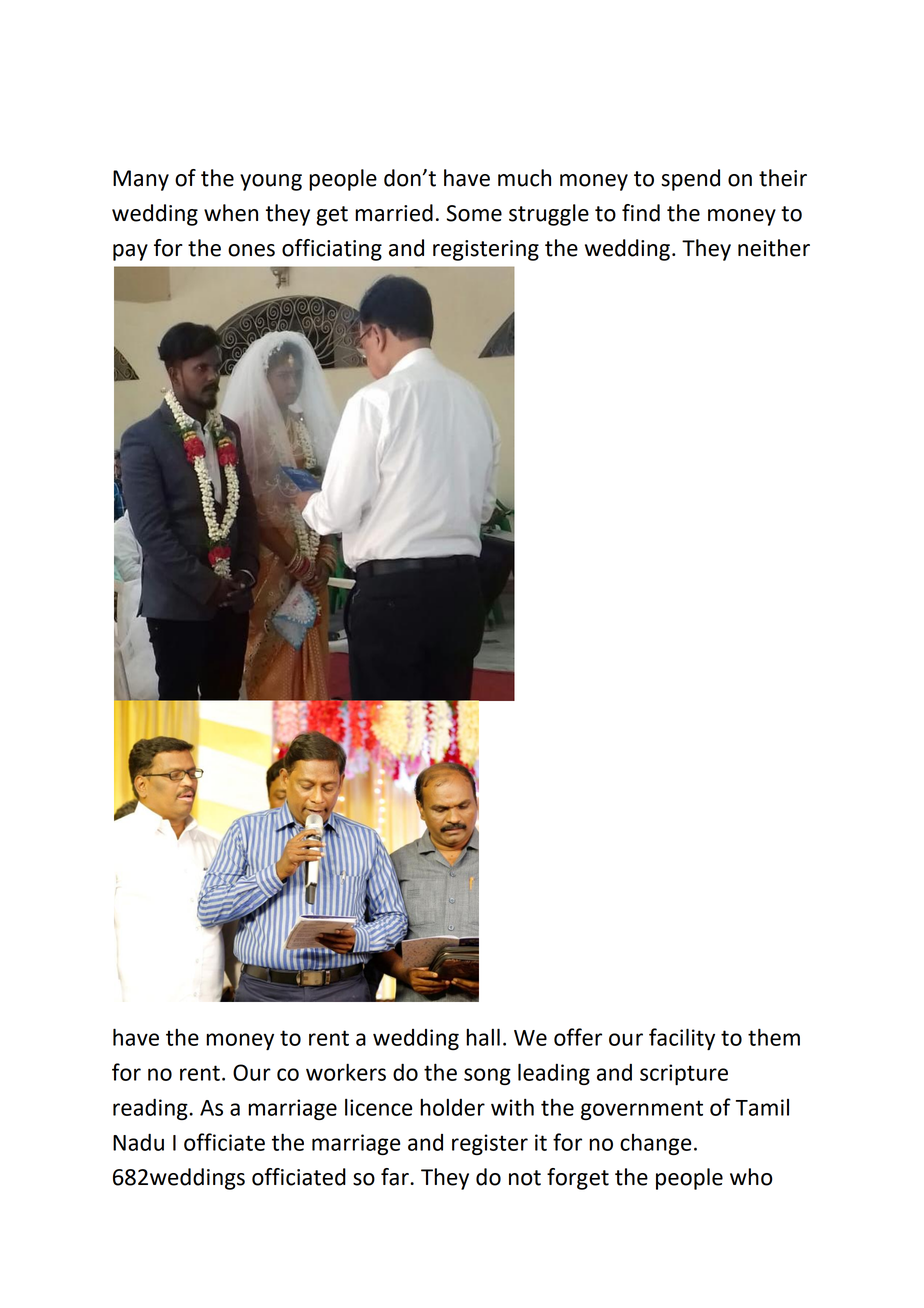  Describe the element at coordinates (474, 213) in the screenshot. I see `Some` at that location.
